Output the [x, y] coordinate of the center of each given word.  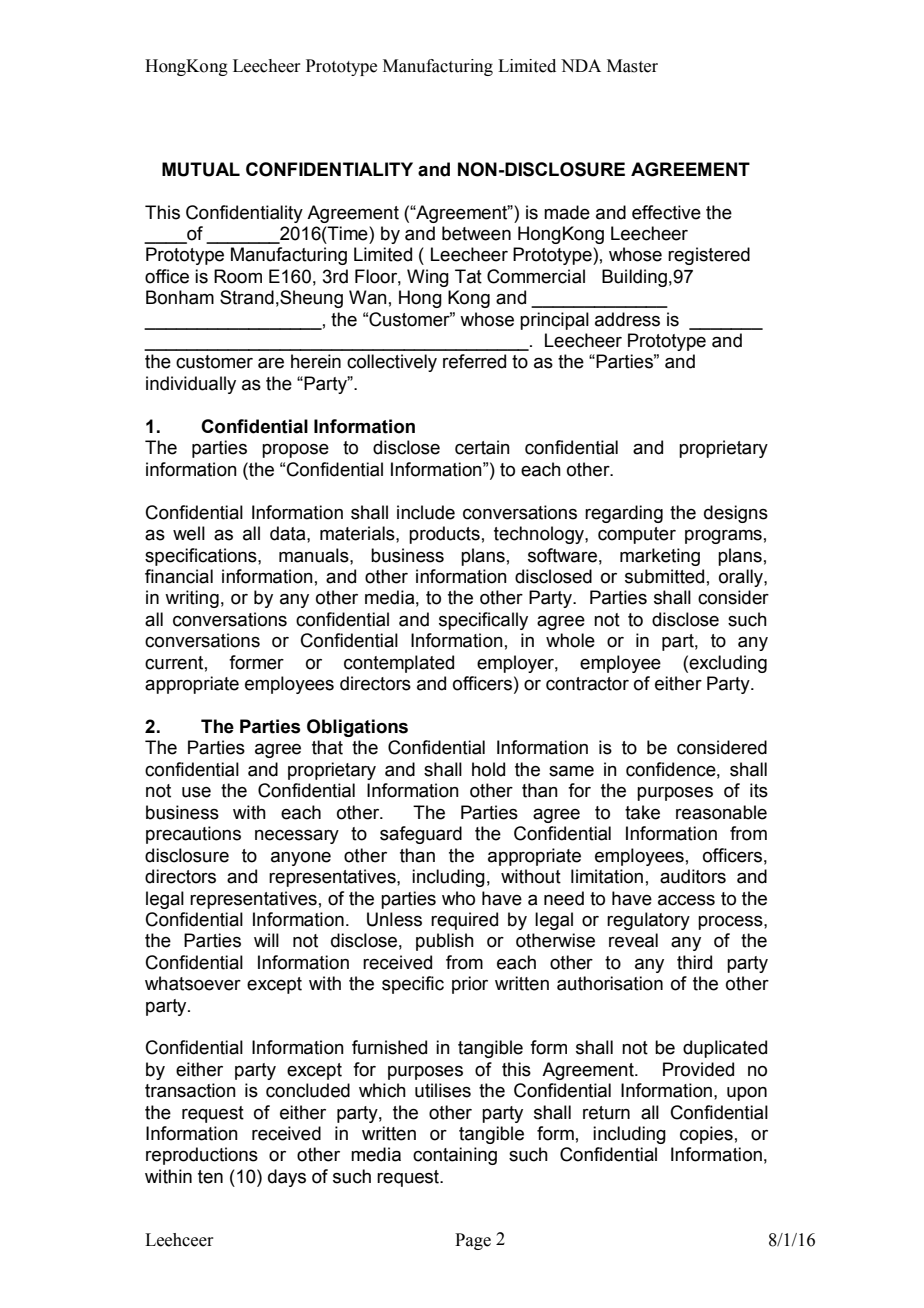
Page [473, 1241]
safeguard [421, 835]
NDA [581, 65]
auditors [693, 876]
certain [482, 447]
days [287, 1178]
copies [706, 1135]
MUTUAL [201, 169]
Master [632, 66]
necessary [297, 837]
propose [295, 451]
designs [736, 514]
